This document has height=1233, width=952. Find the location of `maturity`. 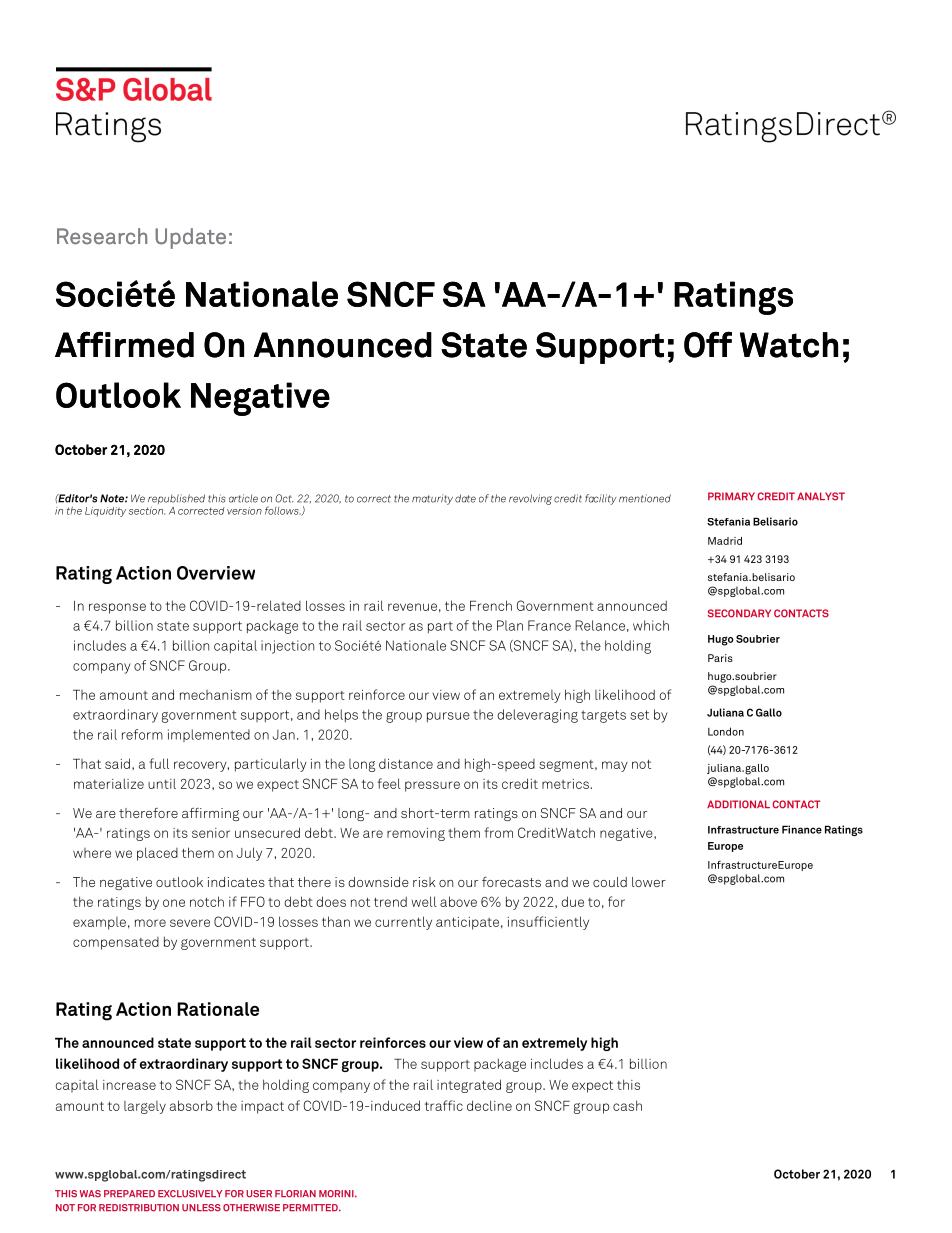

maturity is located at coordinates (432, 500).
